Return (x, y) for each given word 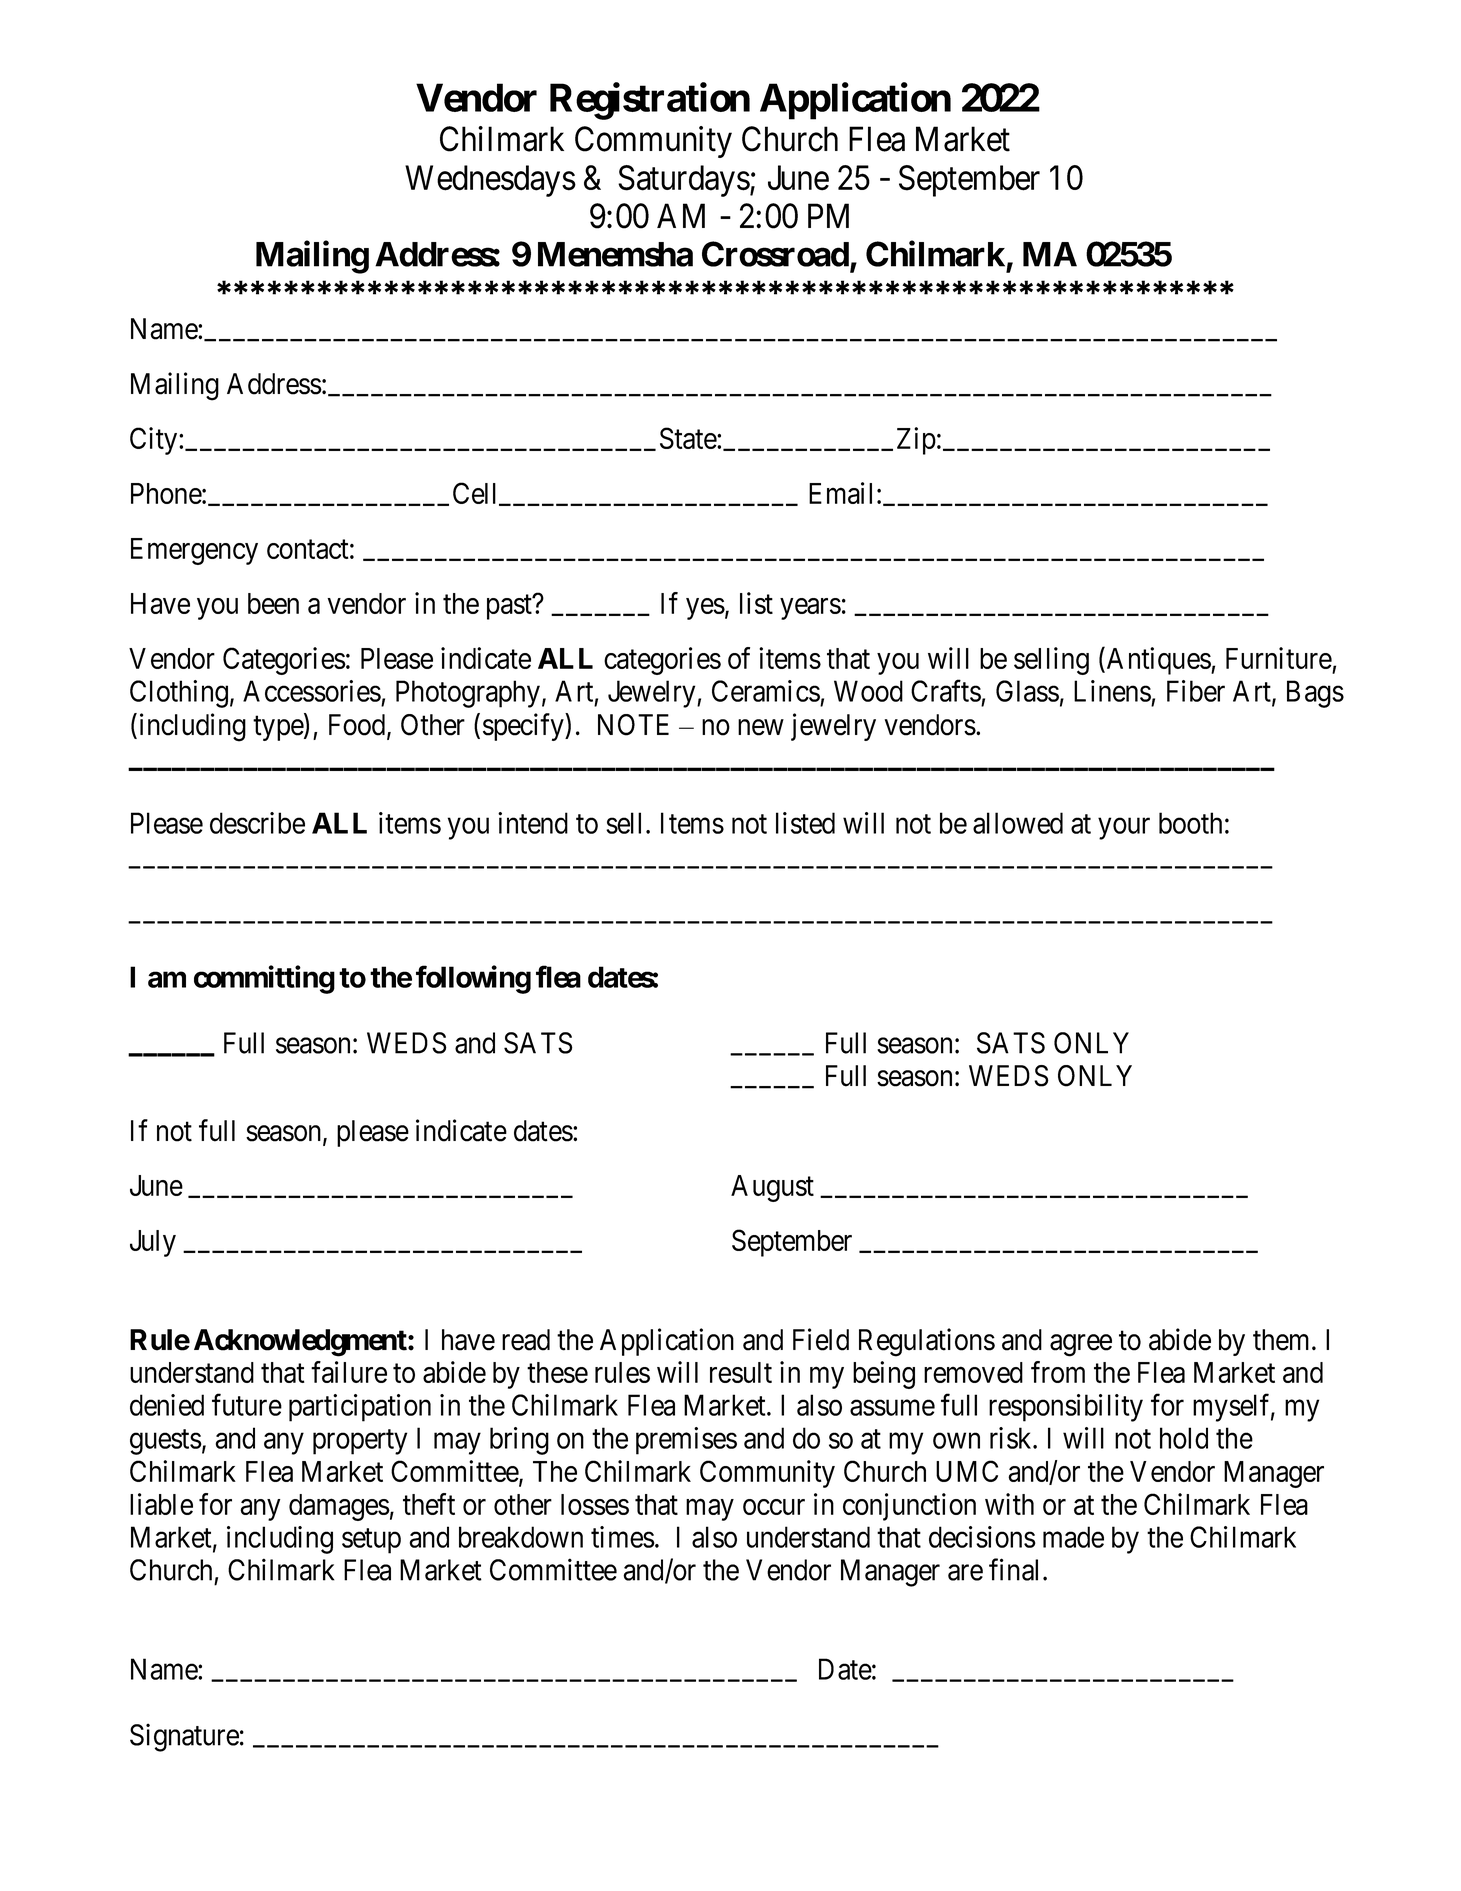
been (273, 603)
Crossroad (775, 254)
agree (1081, 1345)
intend (533, 823)
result (741, 1372)
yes (705, 609)
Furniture (1279, 658)
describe (257, 823)
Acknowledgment (301, 1343)
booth (1190, 823)
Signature (184, 1737)
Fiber (1196, 691)
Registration (650, 101)
